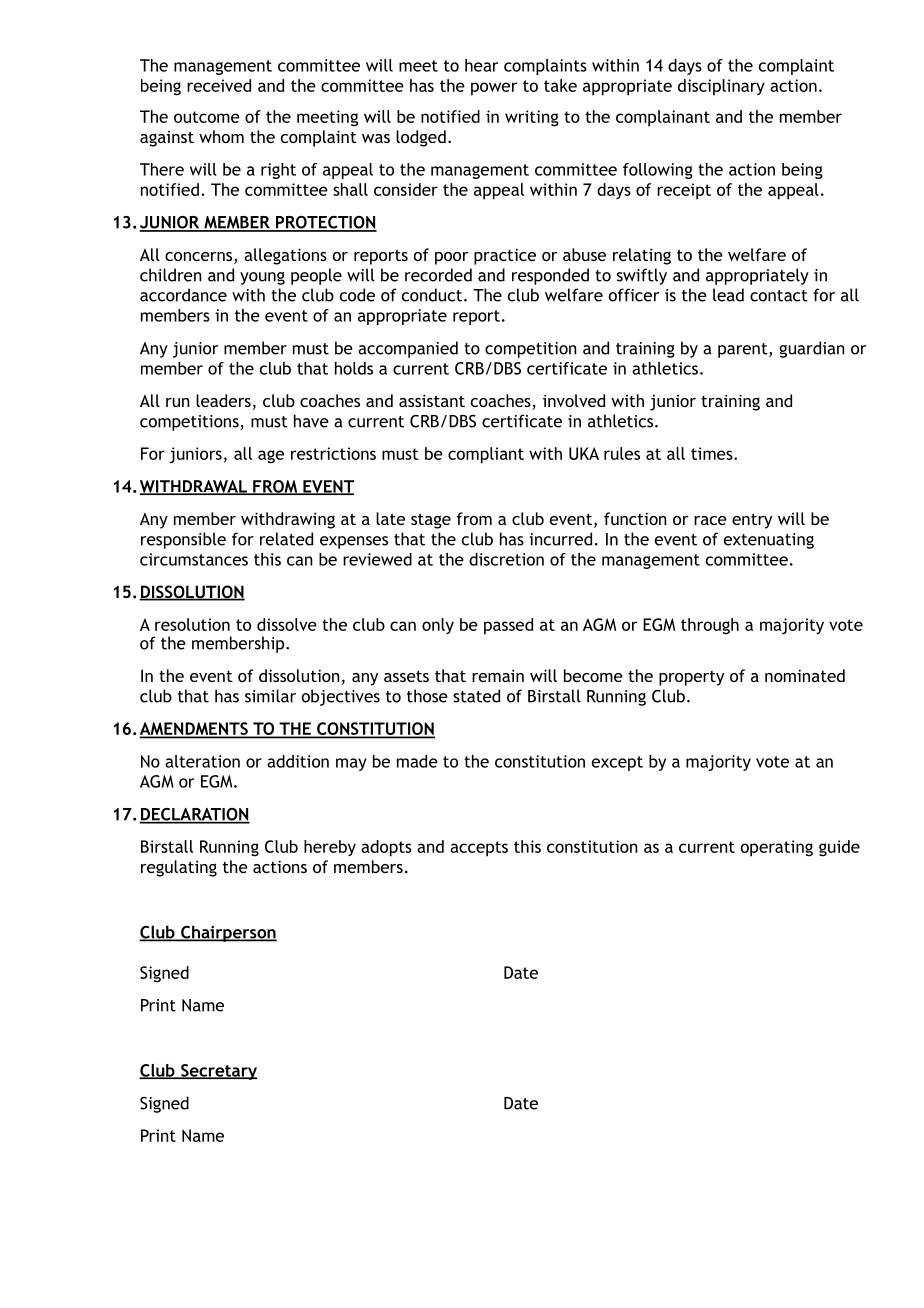  Describe the element at coordinates (805, 675) in the screenshot. I see `nominated` at that location.
